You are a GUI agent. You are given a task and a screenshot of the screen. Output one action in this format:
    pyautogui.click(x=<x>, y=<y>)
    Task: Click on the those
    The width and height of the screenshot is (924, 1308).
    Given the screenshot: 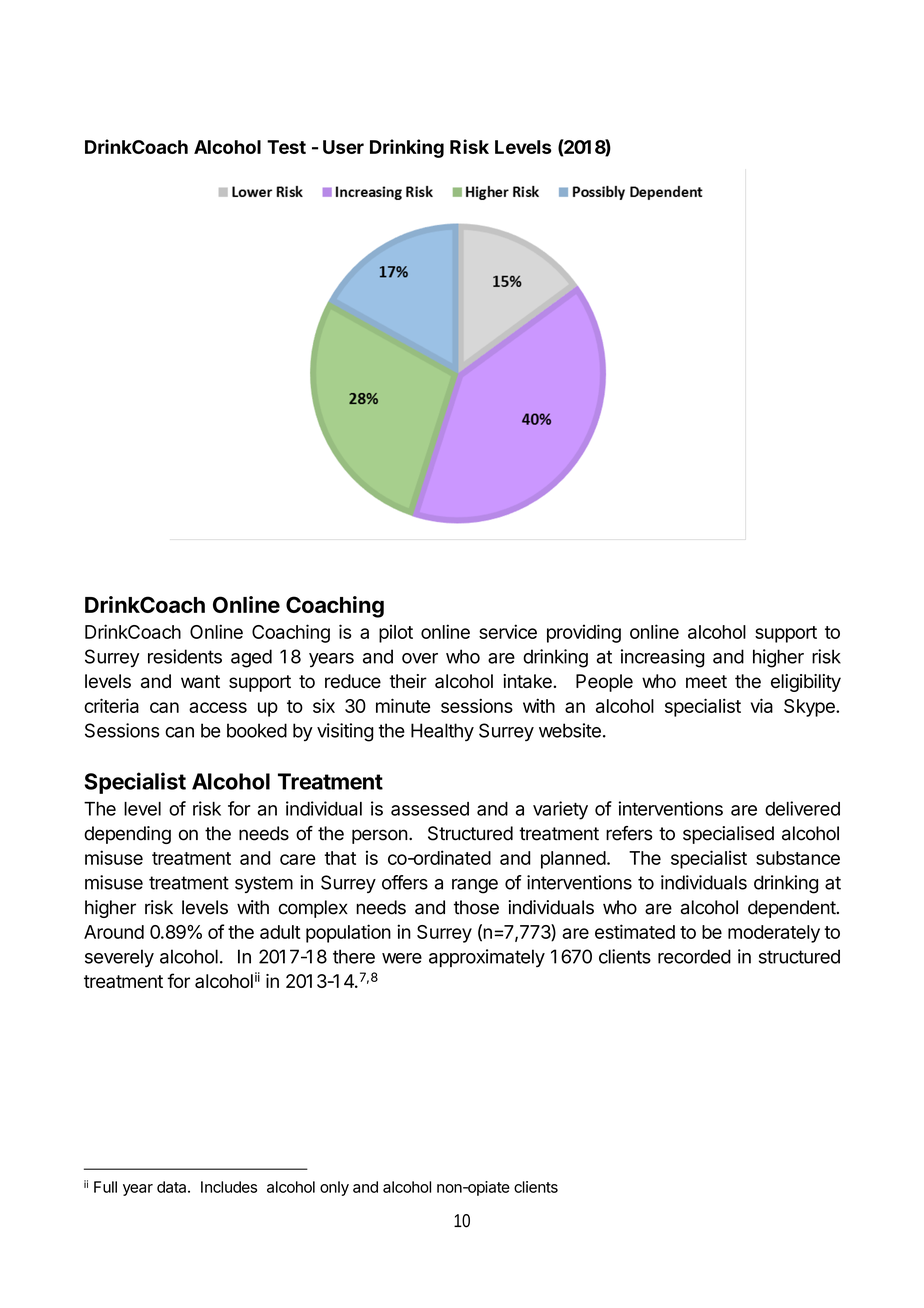 What is the action you would take?
    pyautogui.click(x=476, y=907)
